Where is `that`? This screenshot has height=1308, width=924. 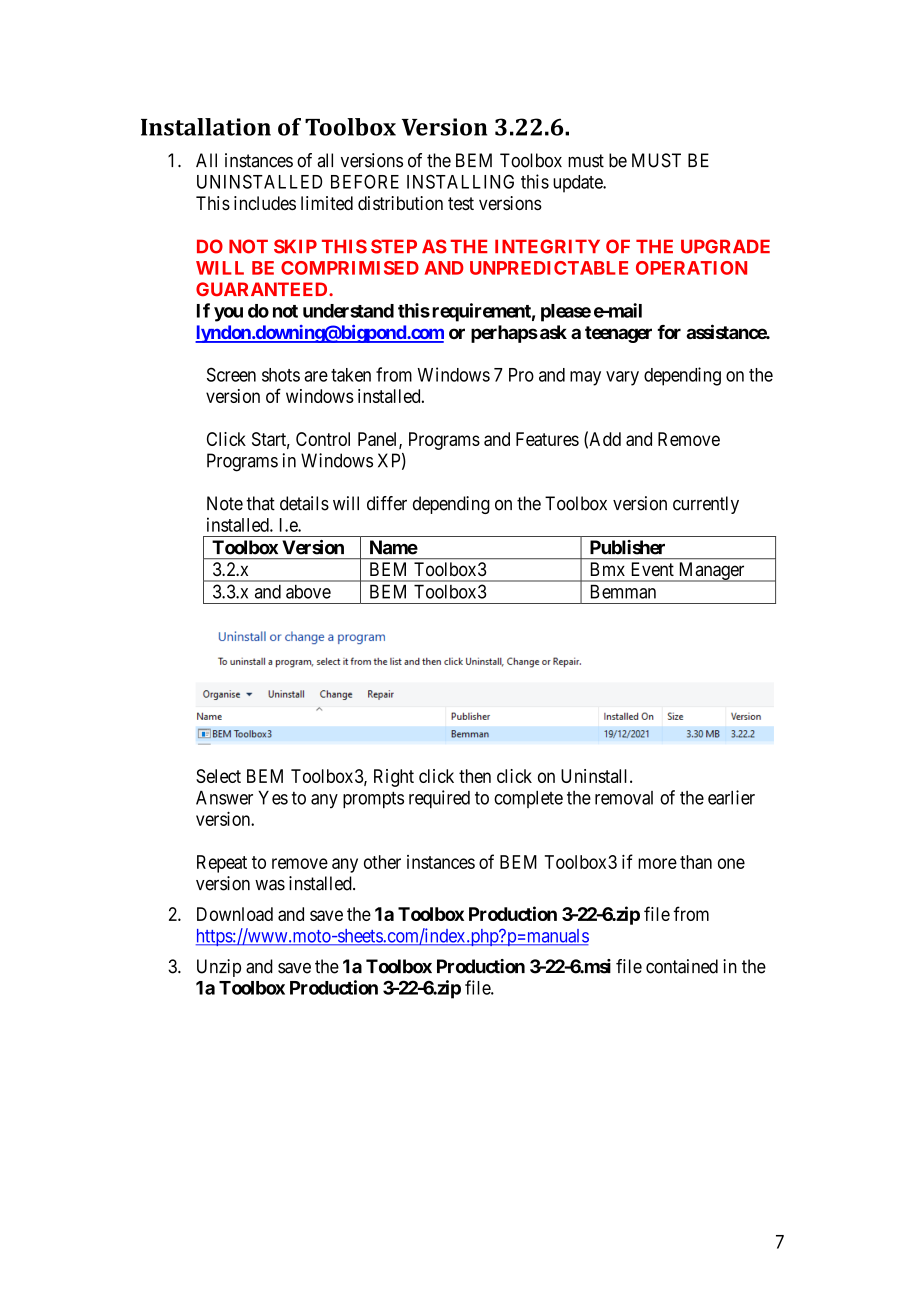 that is located at coordinates (260, 503).
